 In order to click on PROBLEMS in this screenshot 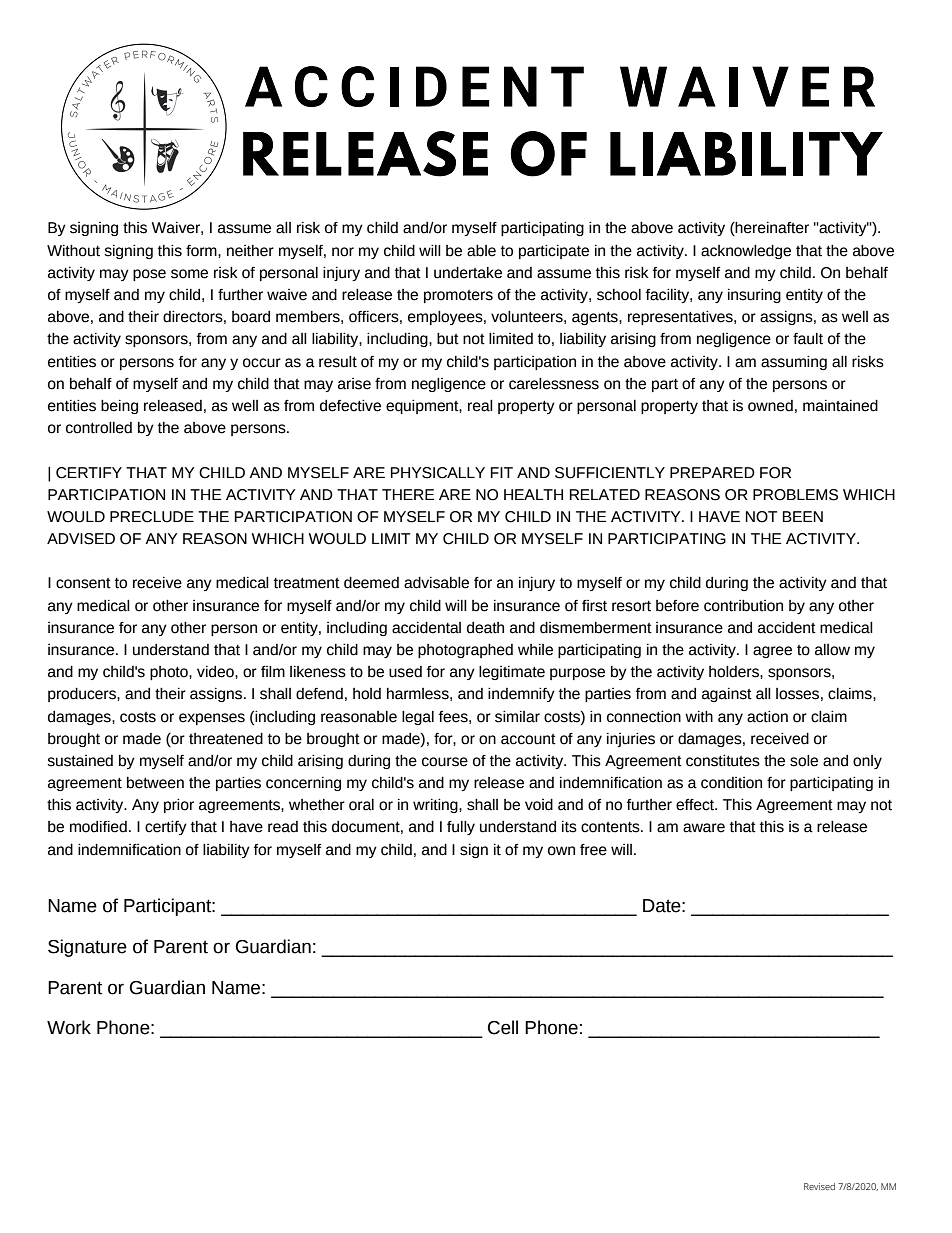, I will do `click(795, 495)`.
